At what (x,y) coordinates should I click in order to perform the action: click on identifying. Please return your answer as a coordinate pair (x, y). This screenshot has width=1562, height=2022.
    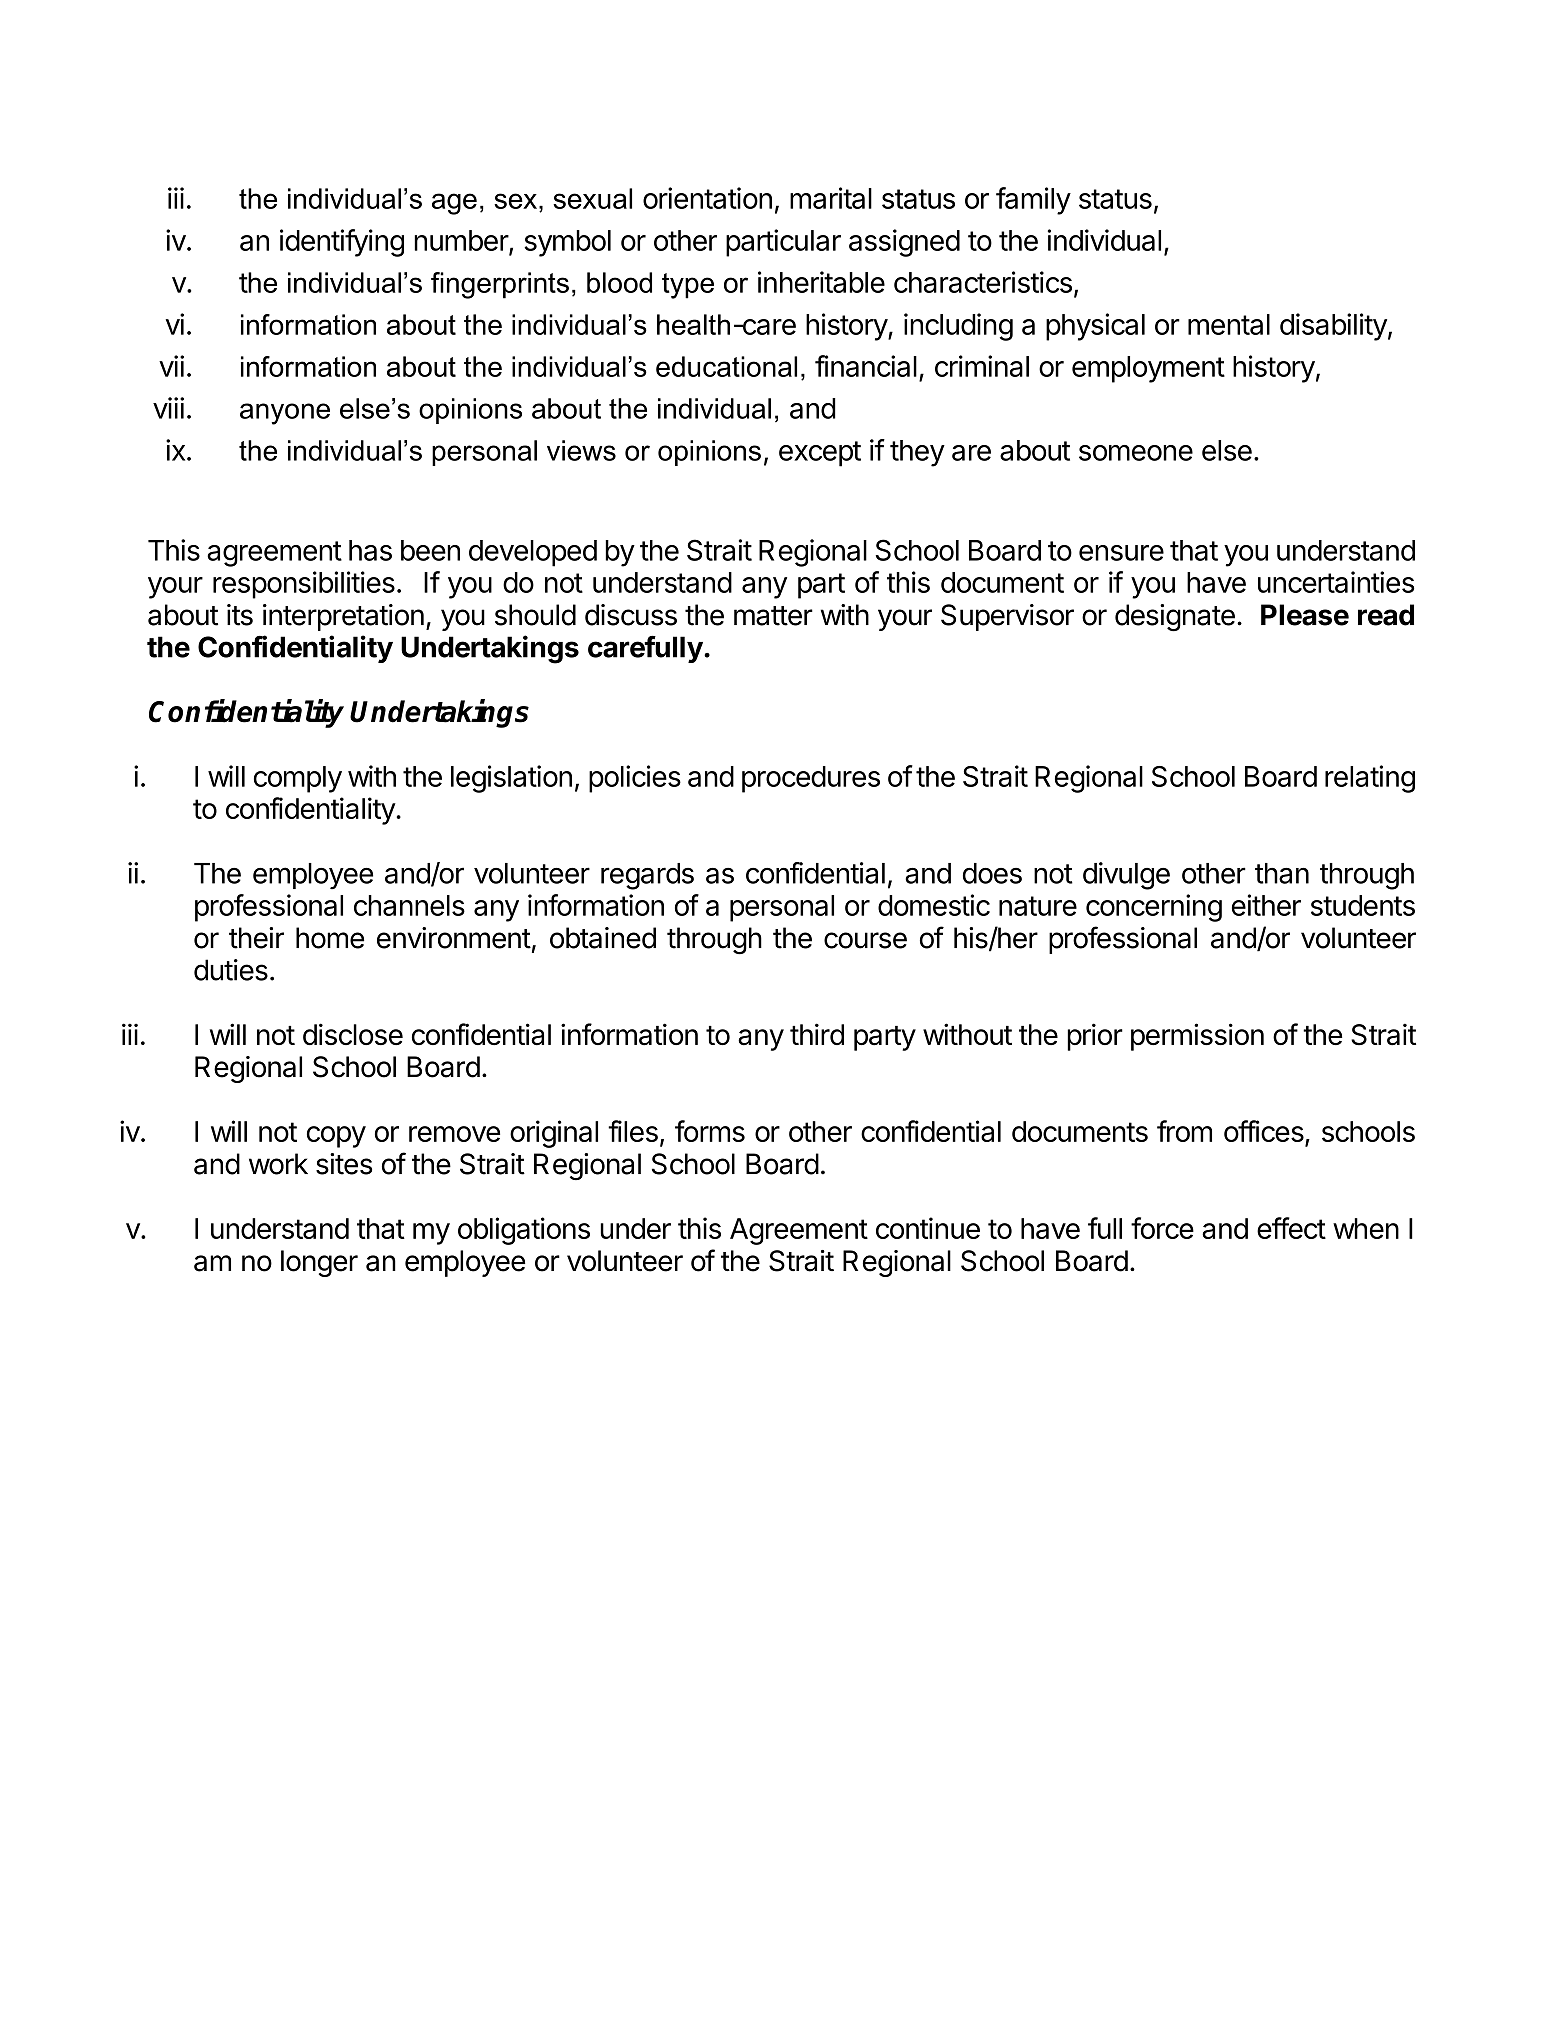
    Looking at the image, I should click on (342, 243).
